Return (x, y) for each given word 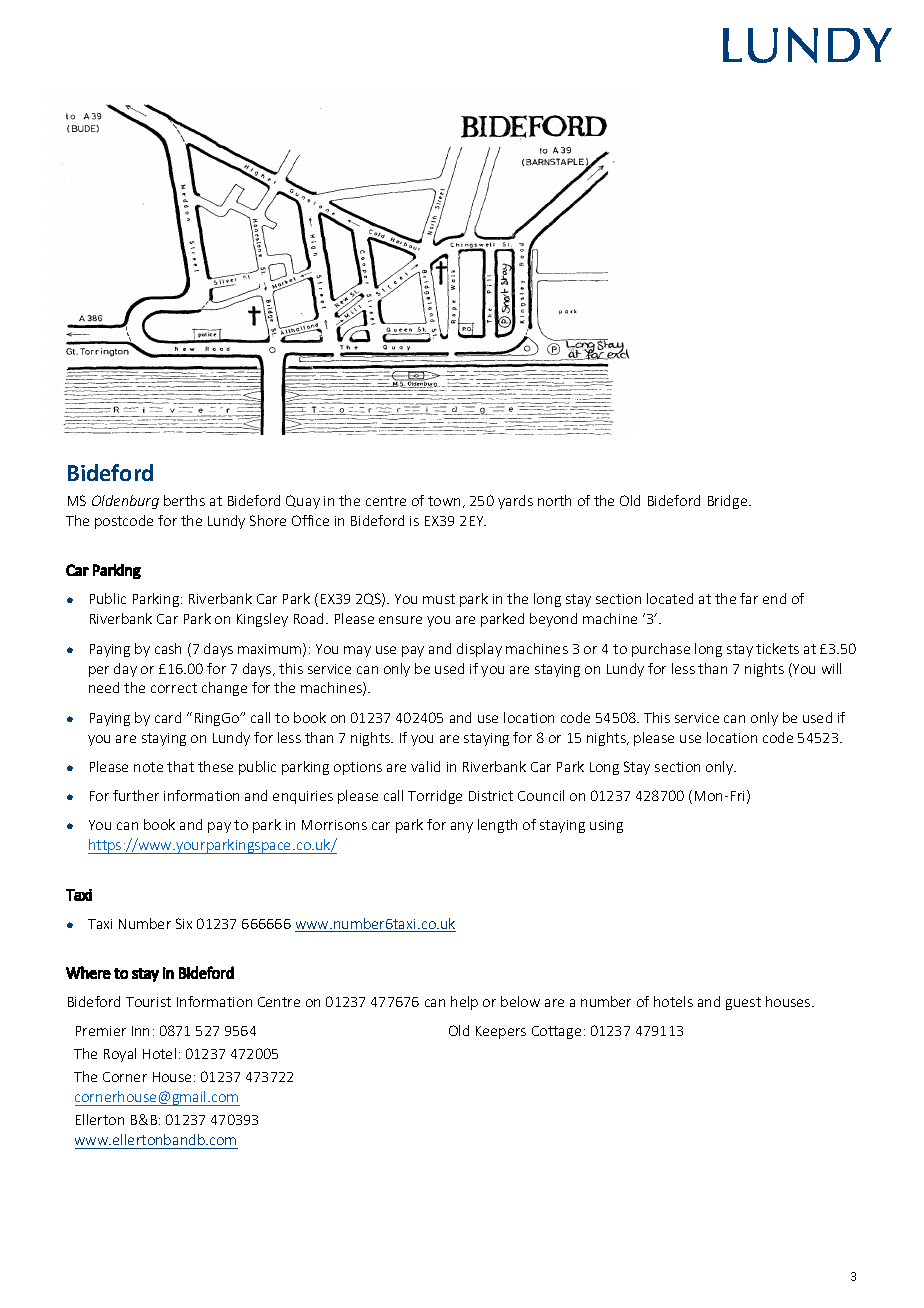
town (444, 501)
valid (425, 766)
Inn (140, 1031)
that (180, 766)
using (606, 826)
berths (184, 500)
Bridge (729, 502)
